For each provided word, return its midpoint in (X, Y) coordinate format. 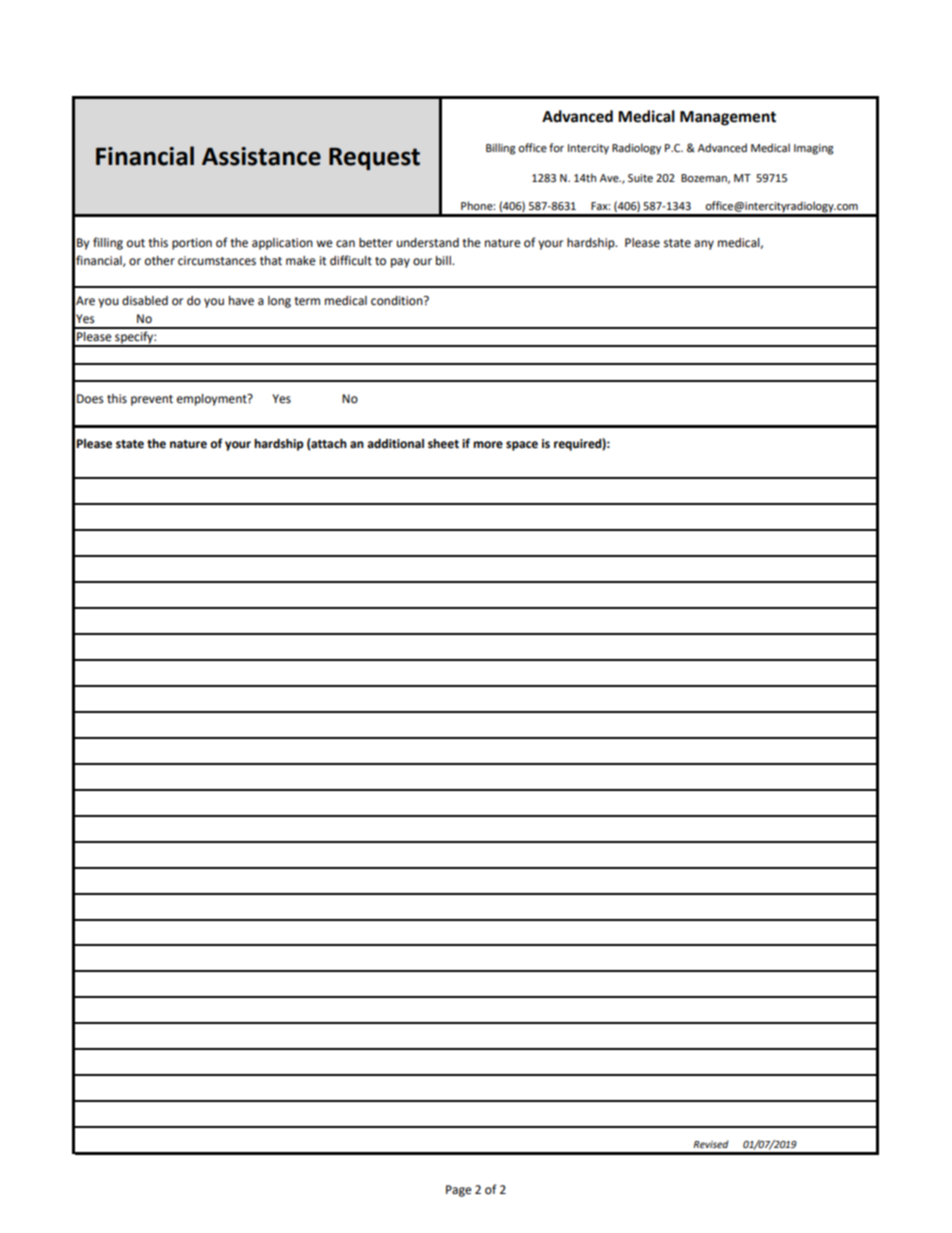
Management (728, 118)
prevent (152, 400)
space (522, 446)
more (488, 445)
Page (459, 1191)
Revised (710, 1144)
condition (398, 301)
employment (213, 400)
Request (374, 159)
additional (395, 444)
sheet (443, 444)
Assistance (261, 156)
